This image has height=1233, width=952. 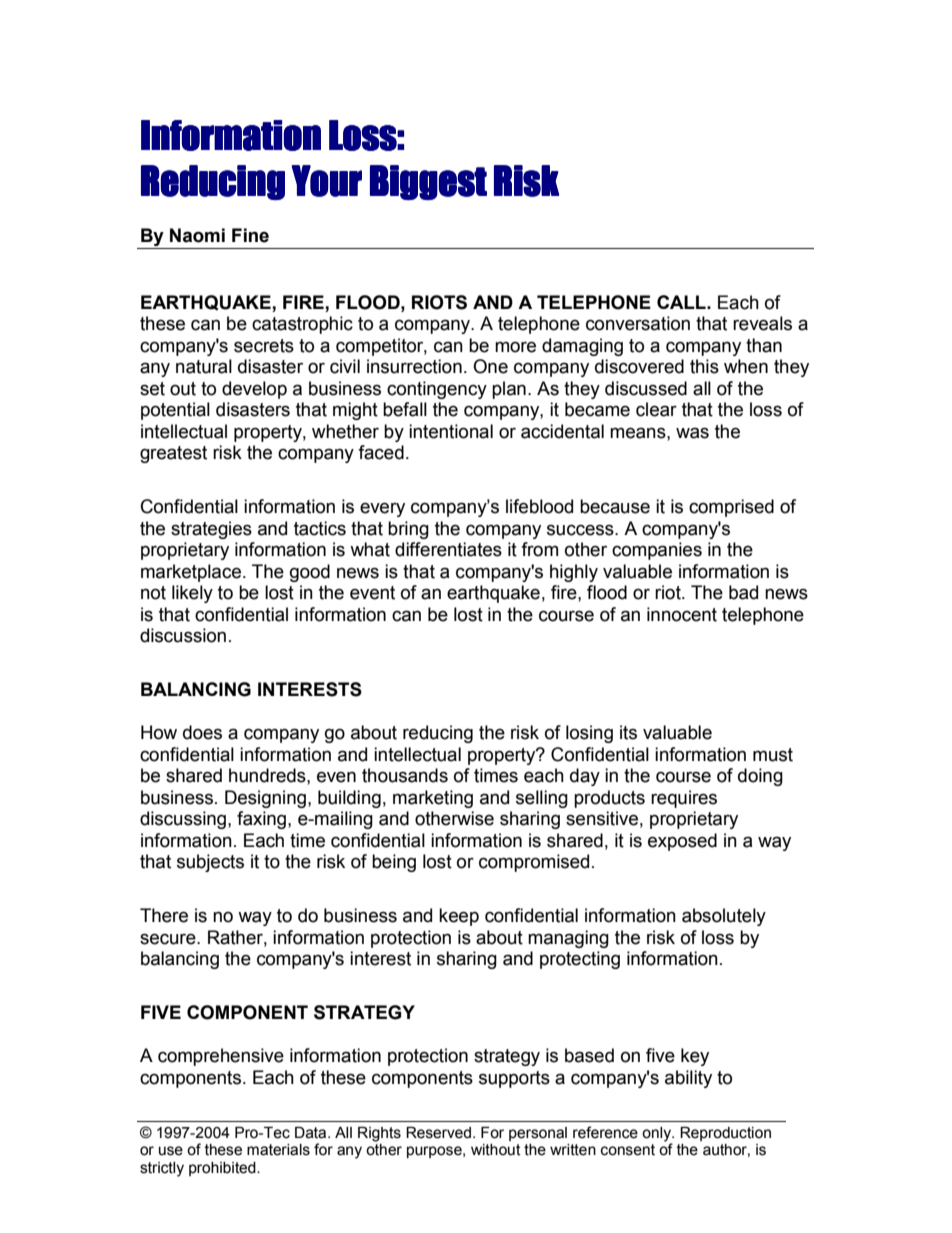 I want to click on intentional, so click(x=451, y=431).
